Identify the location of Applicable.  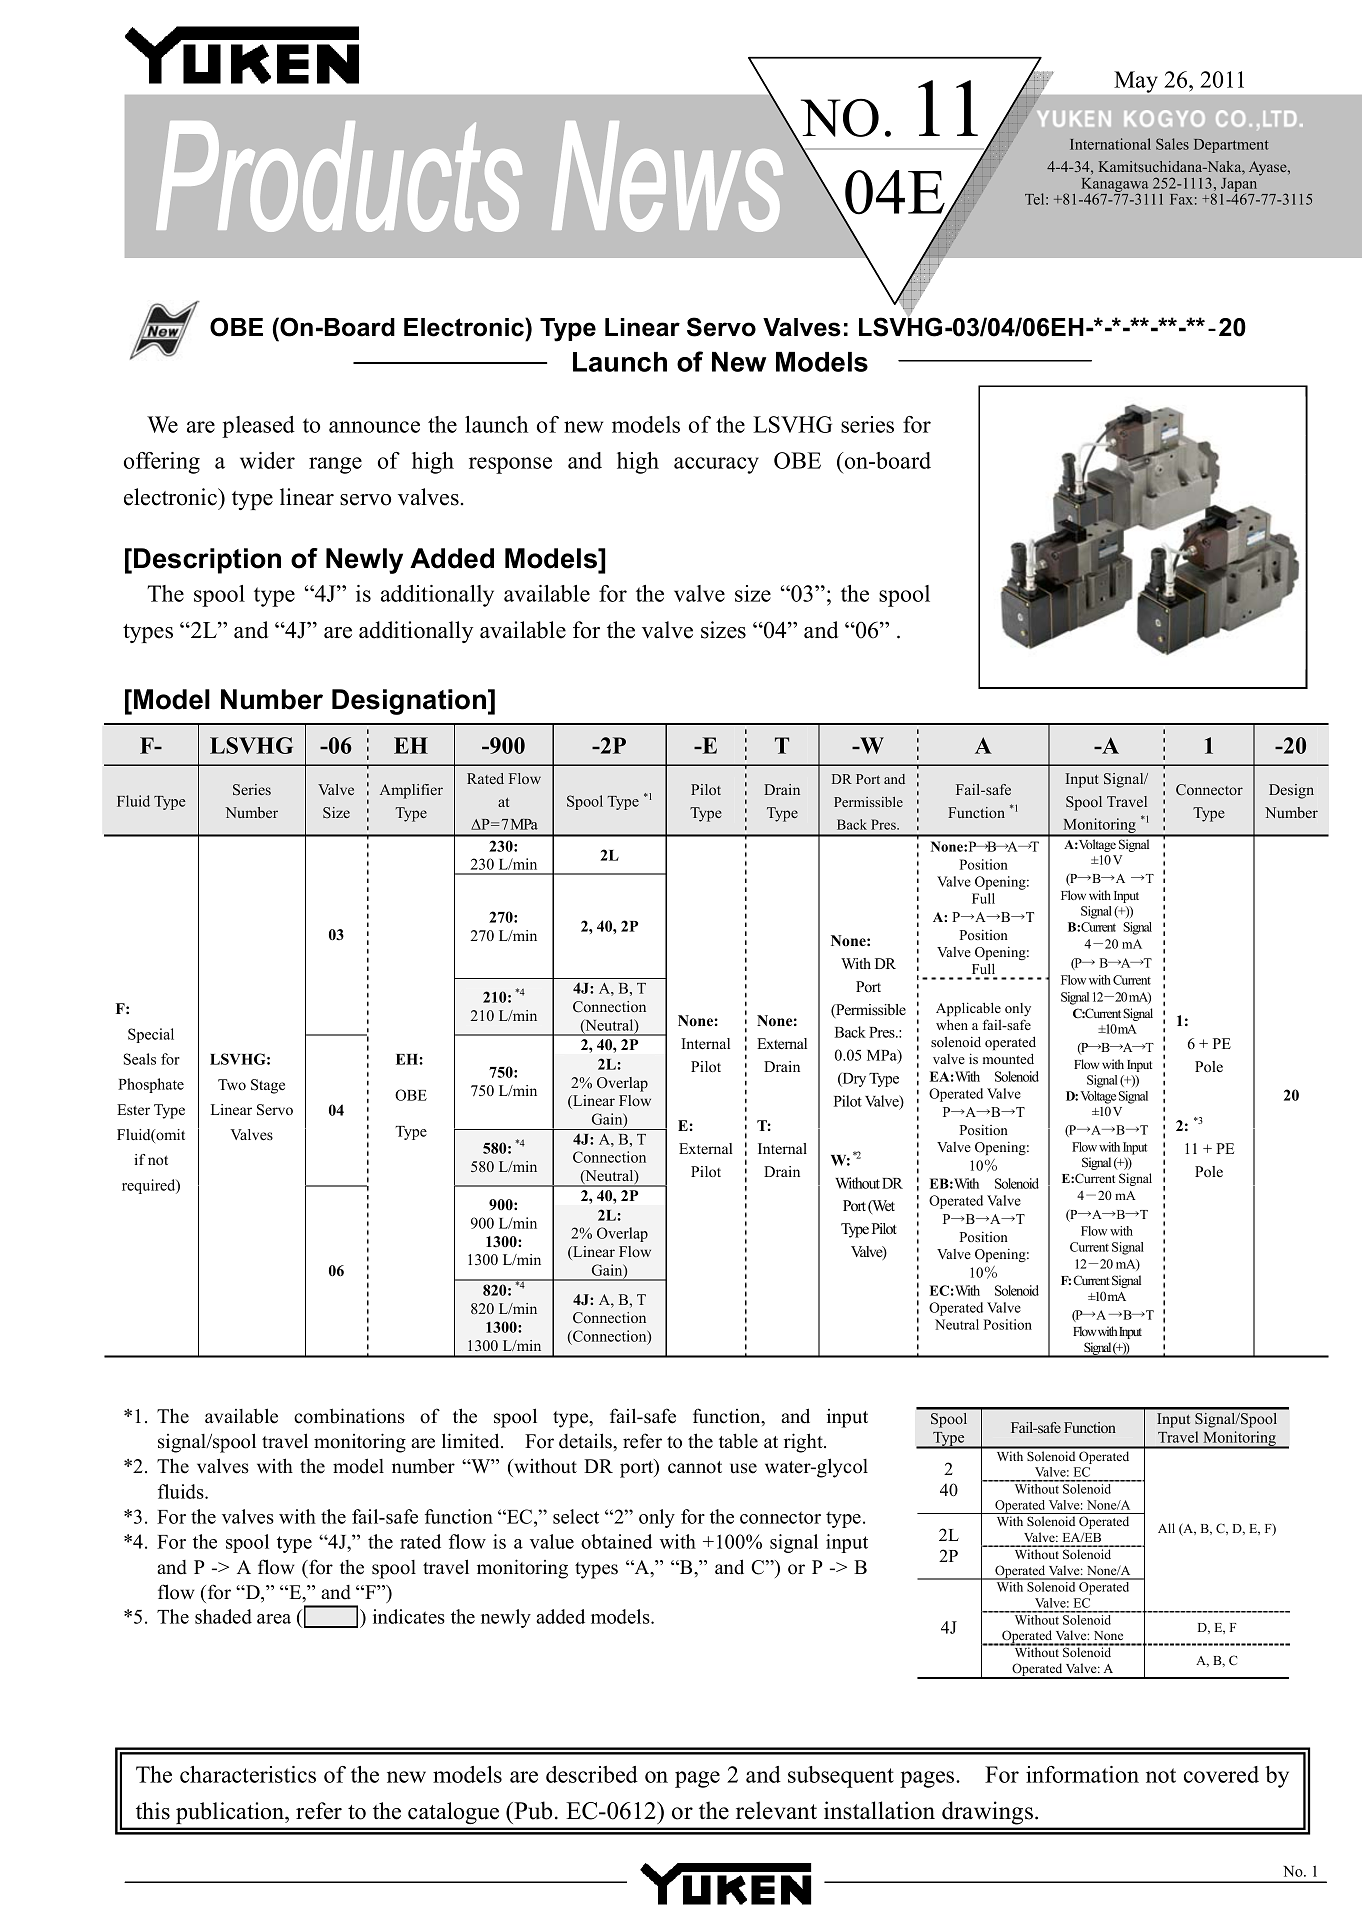
(968, 1009).
